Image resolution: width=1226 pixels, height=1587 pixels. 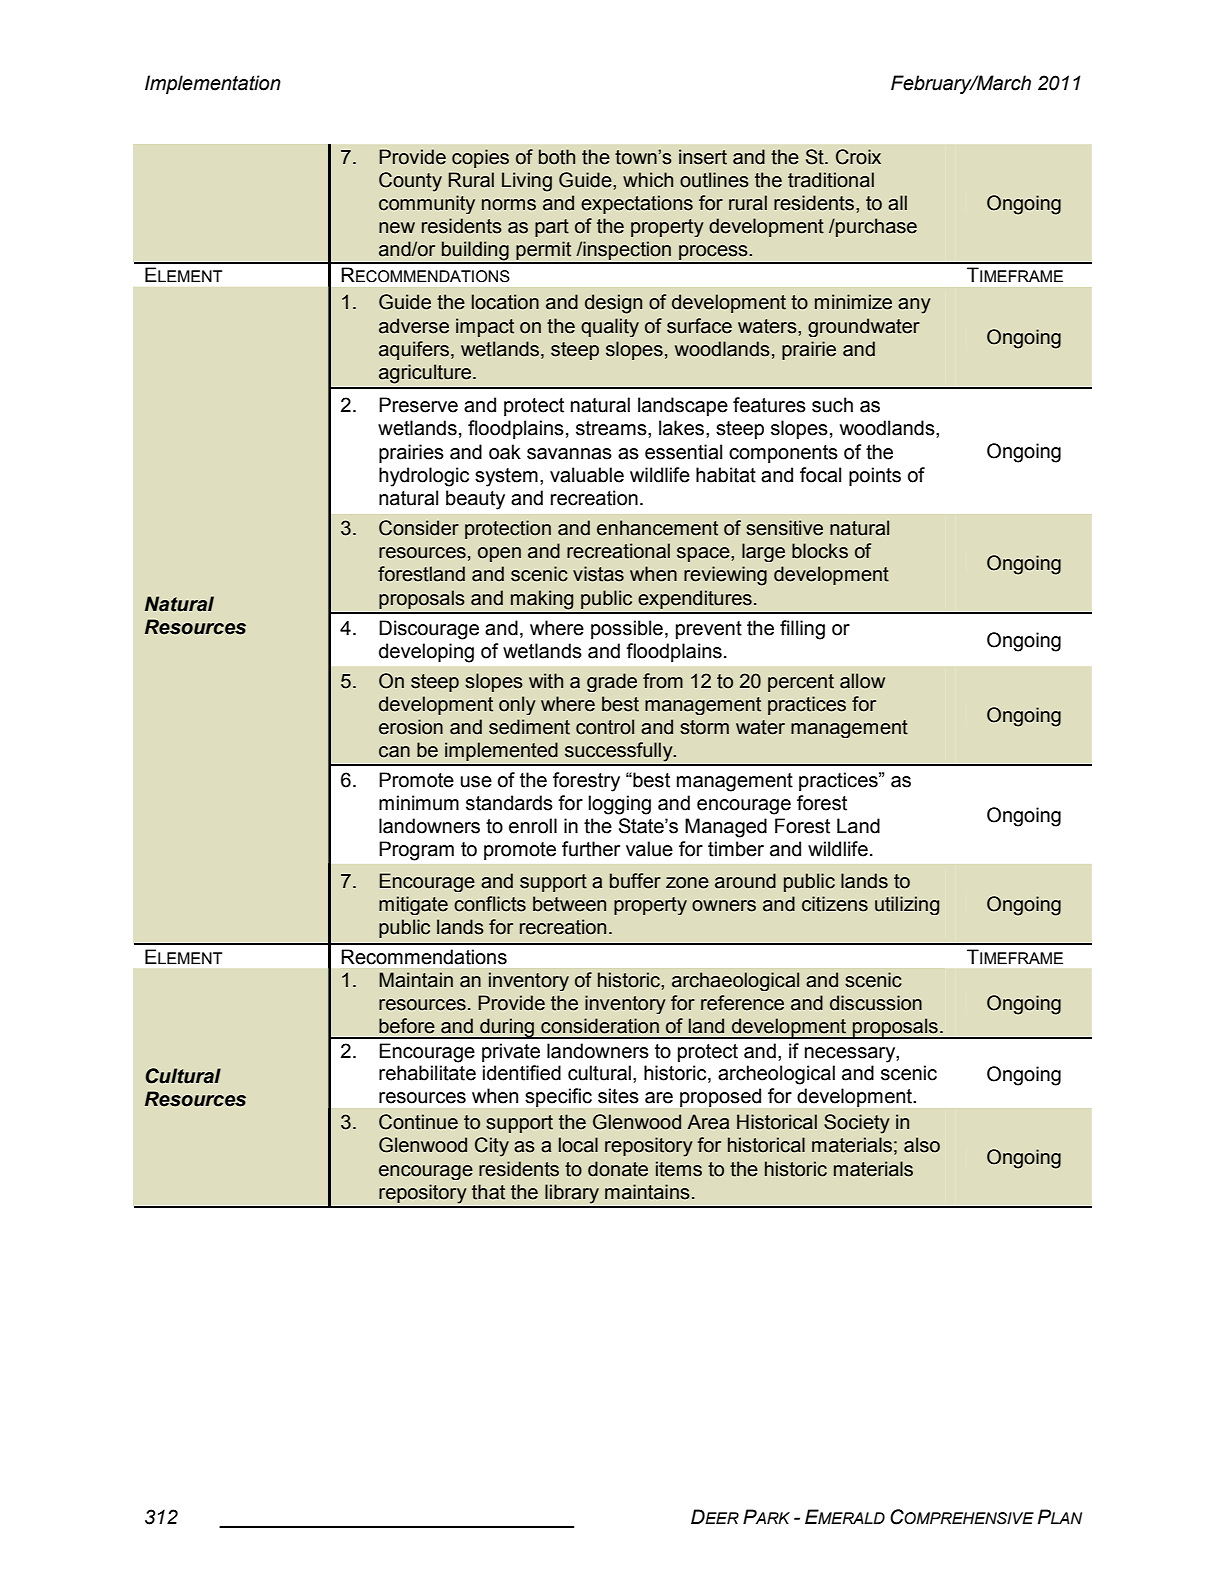 I want to click on developing, so click(x=426, y=653).
